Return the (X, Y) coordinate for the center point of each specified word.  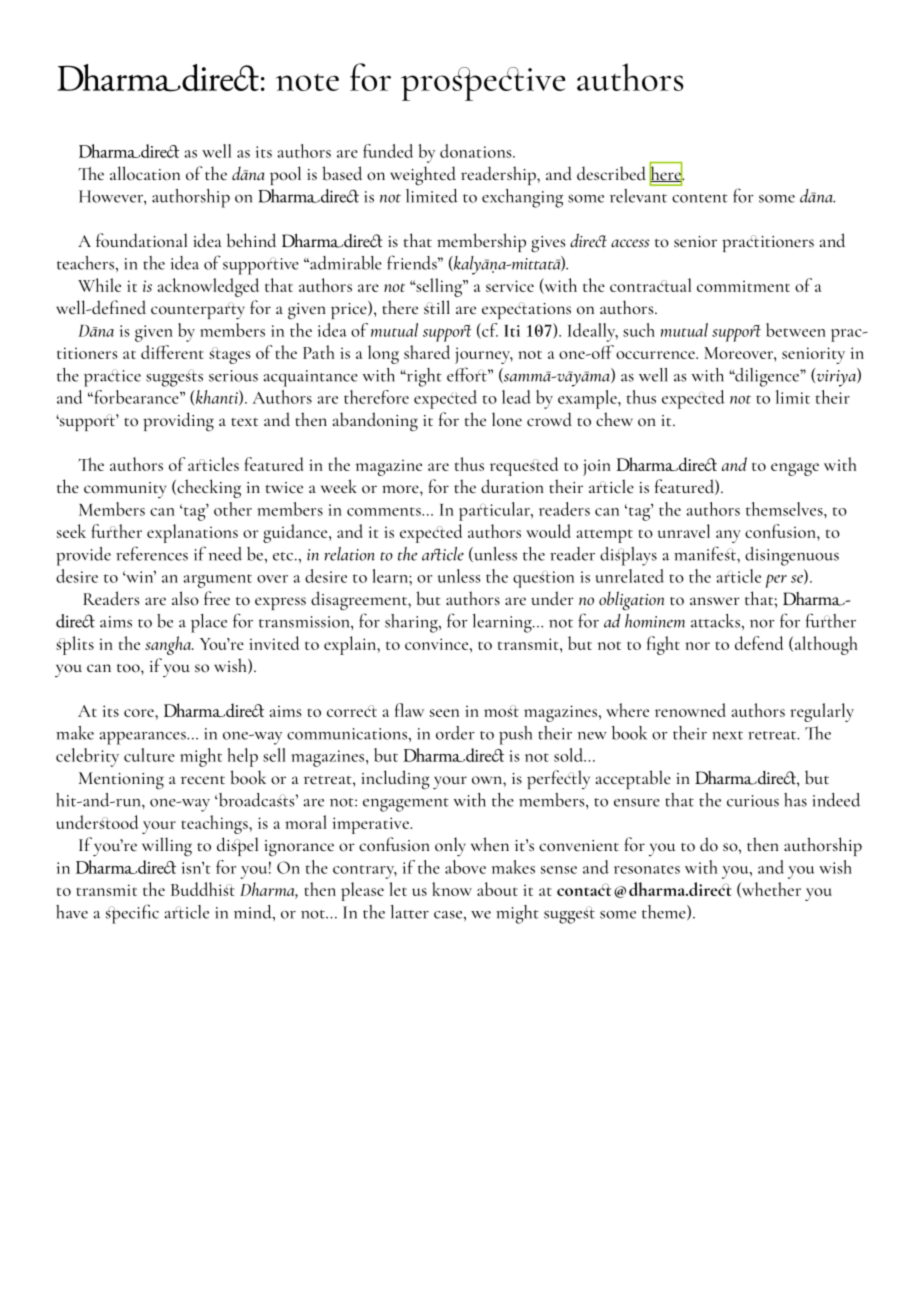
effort (468, 374)
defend (759, 643)
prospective (483, 84)
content (700, 198)
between (796, 330)
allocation (145, 173)
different (172, 352)
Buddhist (203, 889)
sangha (169, 645)
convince (438, 644)
